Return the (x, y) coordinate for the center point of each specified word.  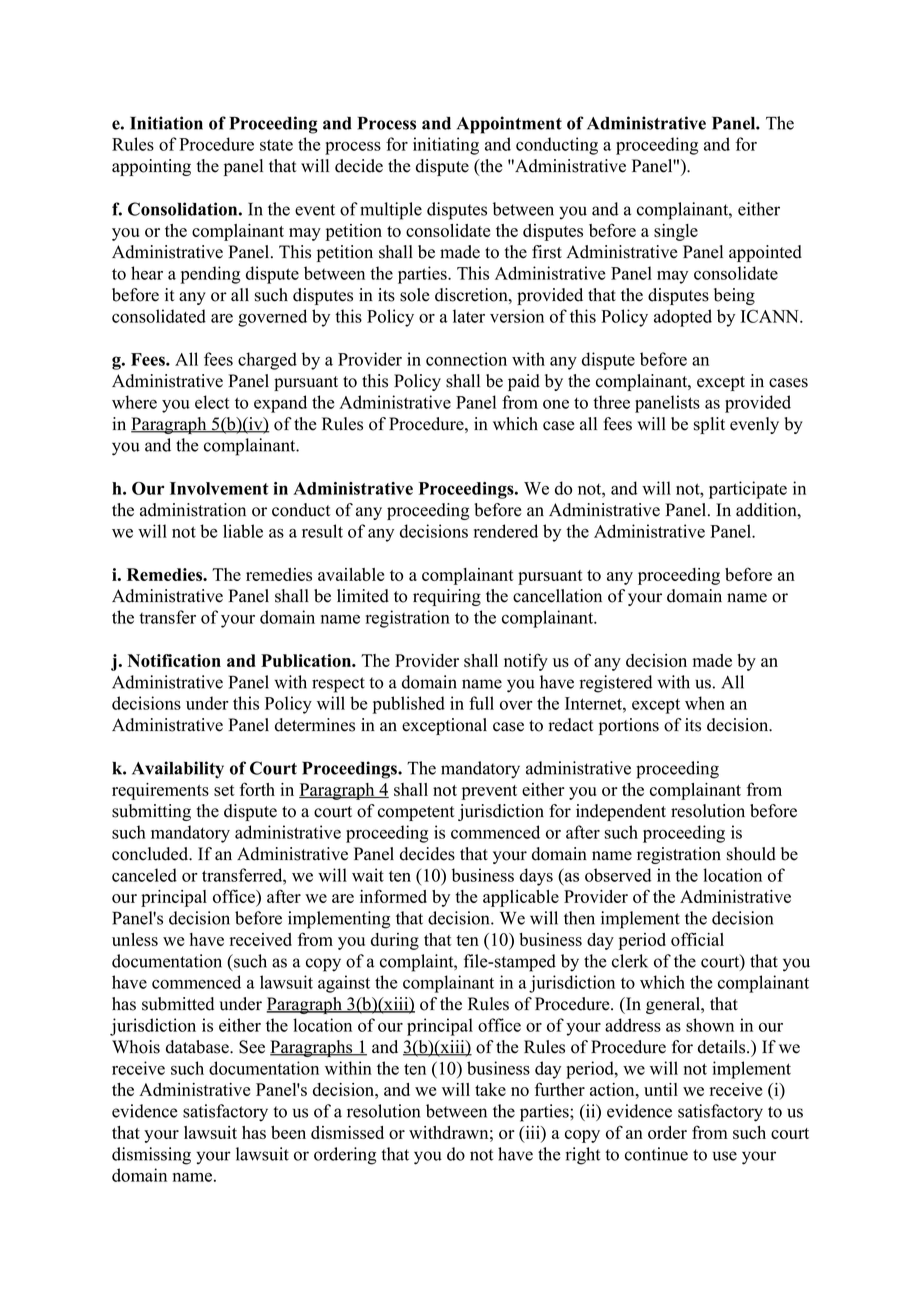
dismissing (151, 1156)
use (725, 1156)
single (676, 232)
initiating (446, 146)
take (490, 1089)
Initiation (166, 123)
